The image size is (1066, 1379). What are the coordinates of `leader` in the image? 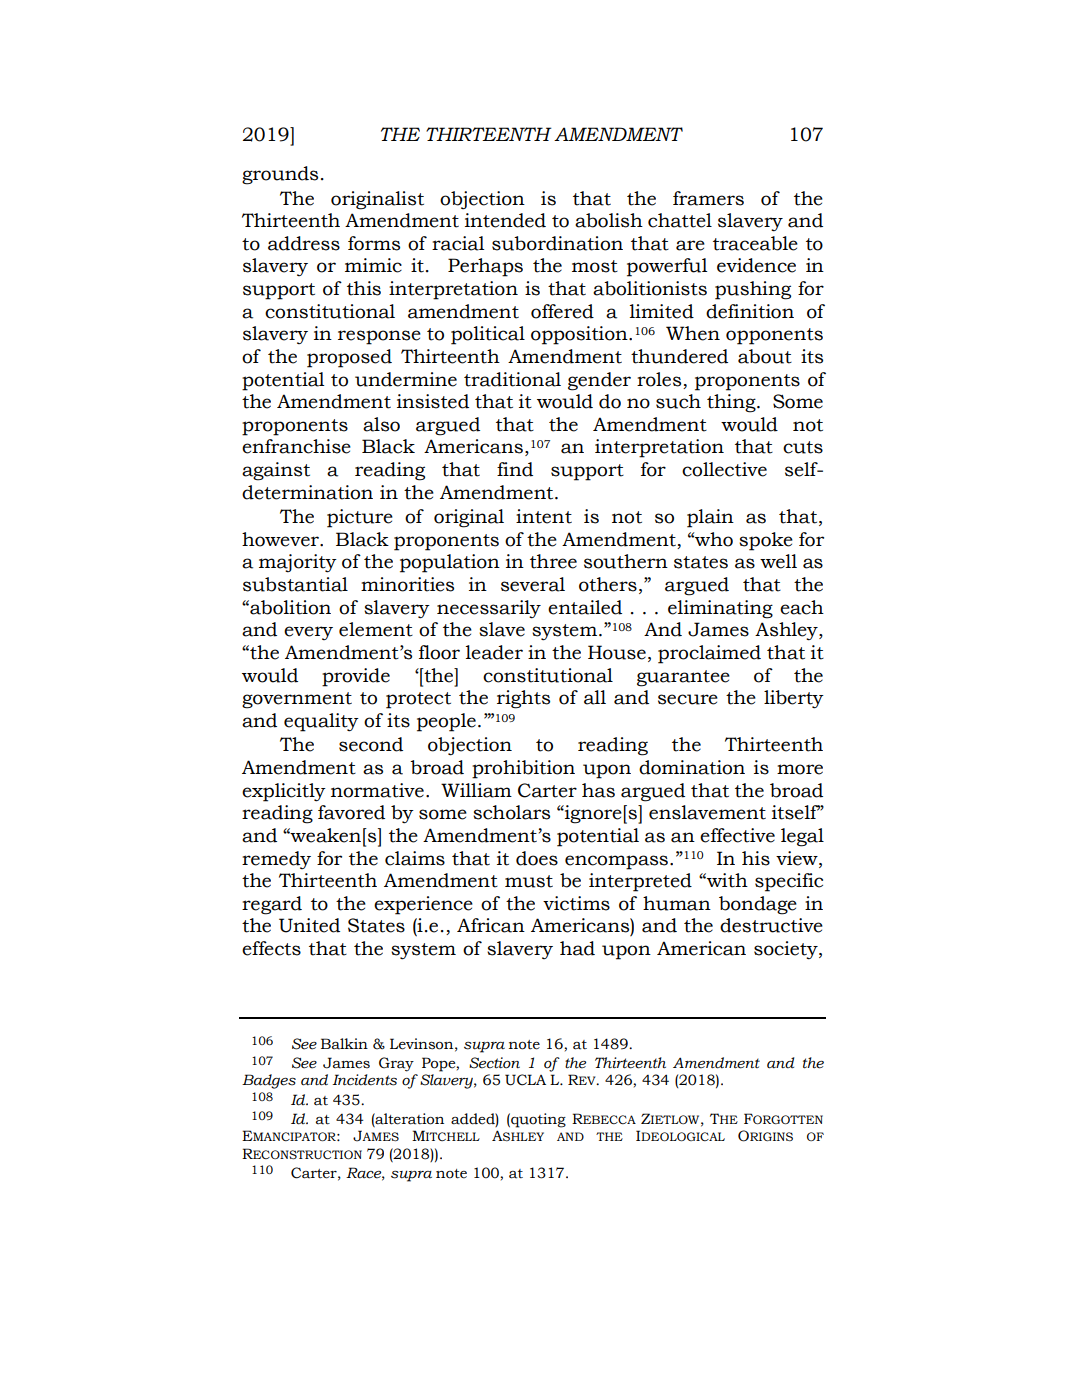 It's located at (494, 652).
